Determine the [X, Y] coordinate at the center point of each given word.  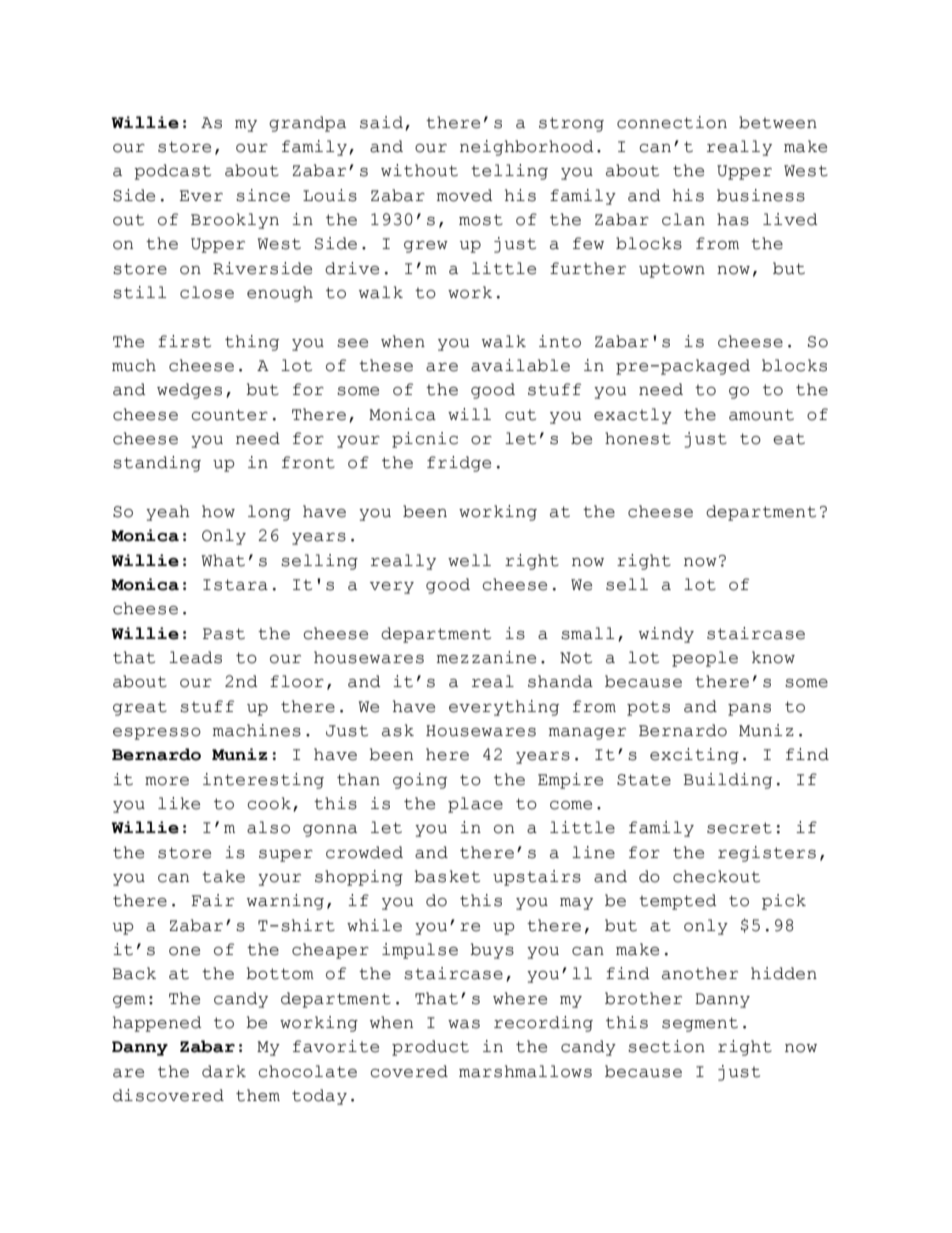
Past [224, 634]
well [469, 560]
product [430, 1048]
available [520, 365]
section [666, 1046]
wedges [189, 391]
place [475, 805]
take [223, 876]
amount [761, 415]
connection [672, 122]
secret [739, 828]
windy [666, 635]
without [419, 170]
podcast [172, 172]
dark [224, 1071]
